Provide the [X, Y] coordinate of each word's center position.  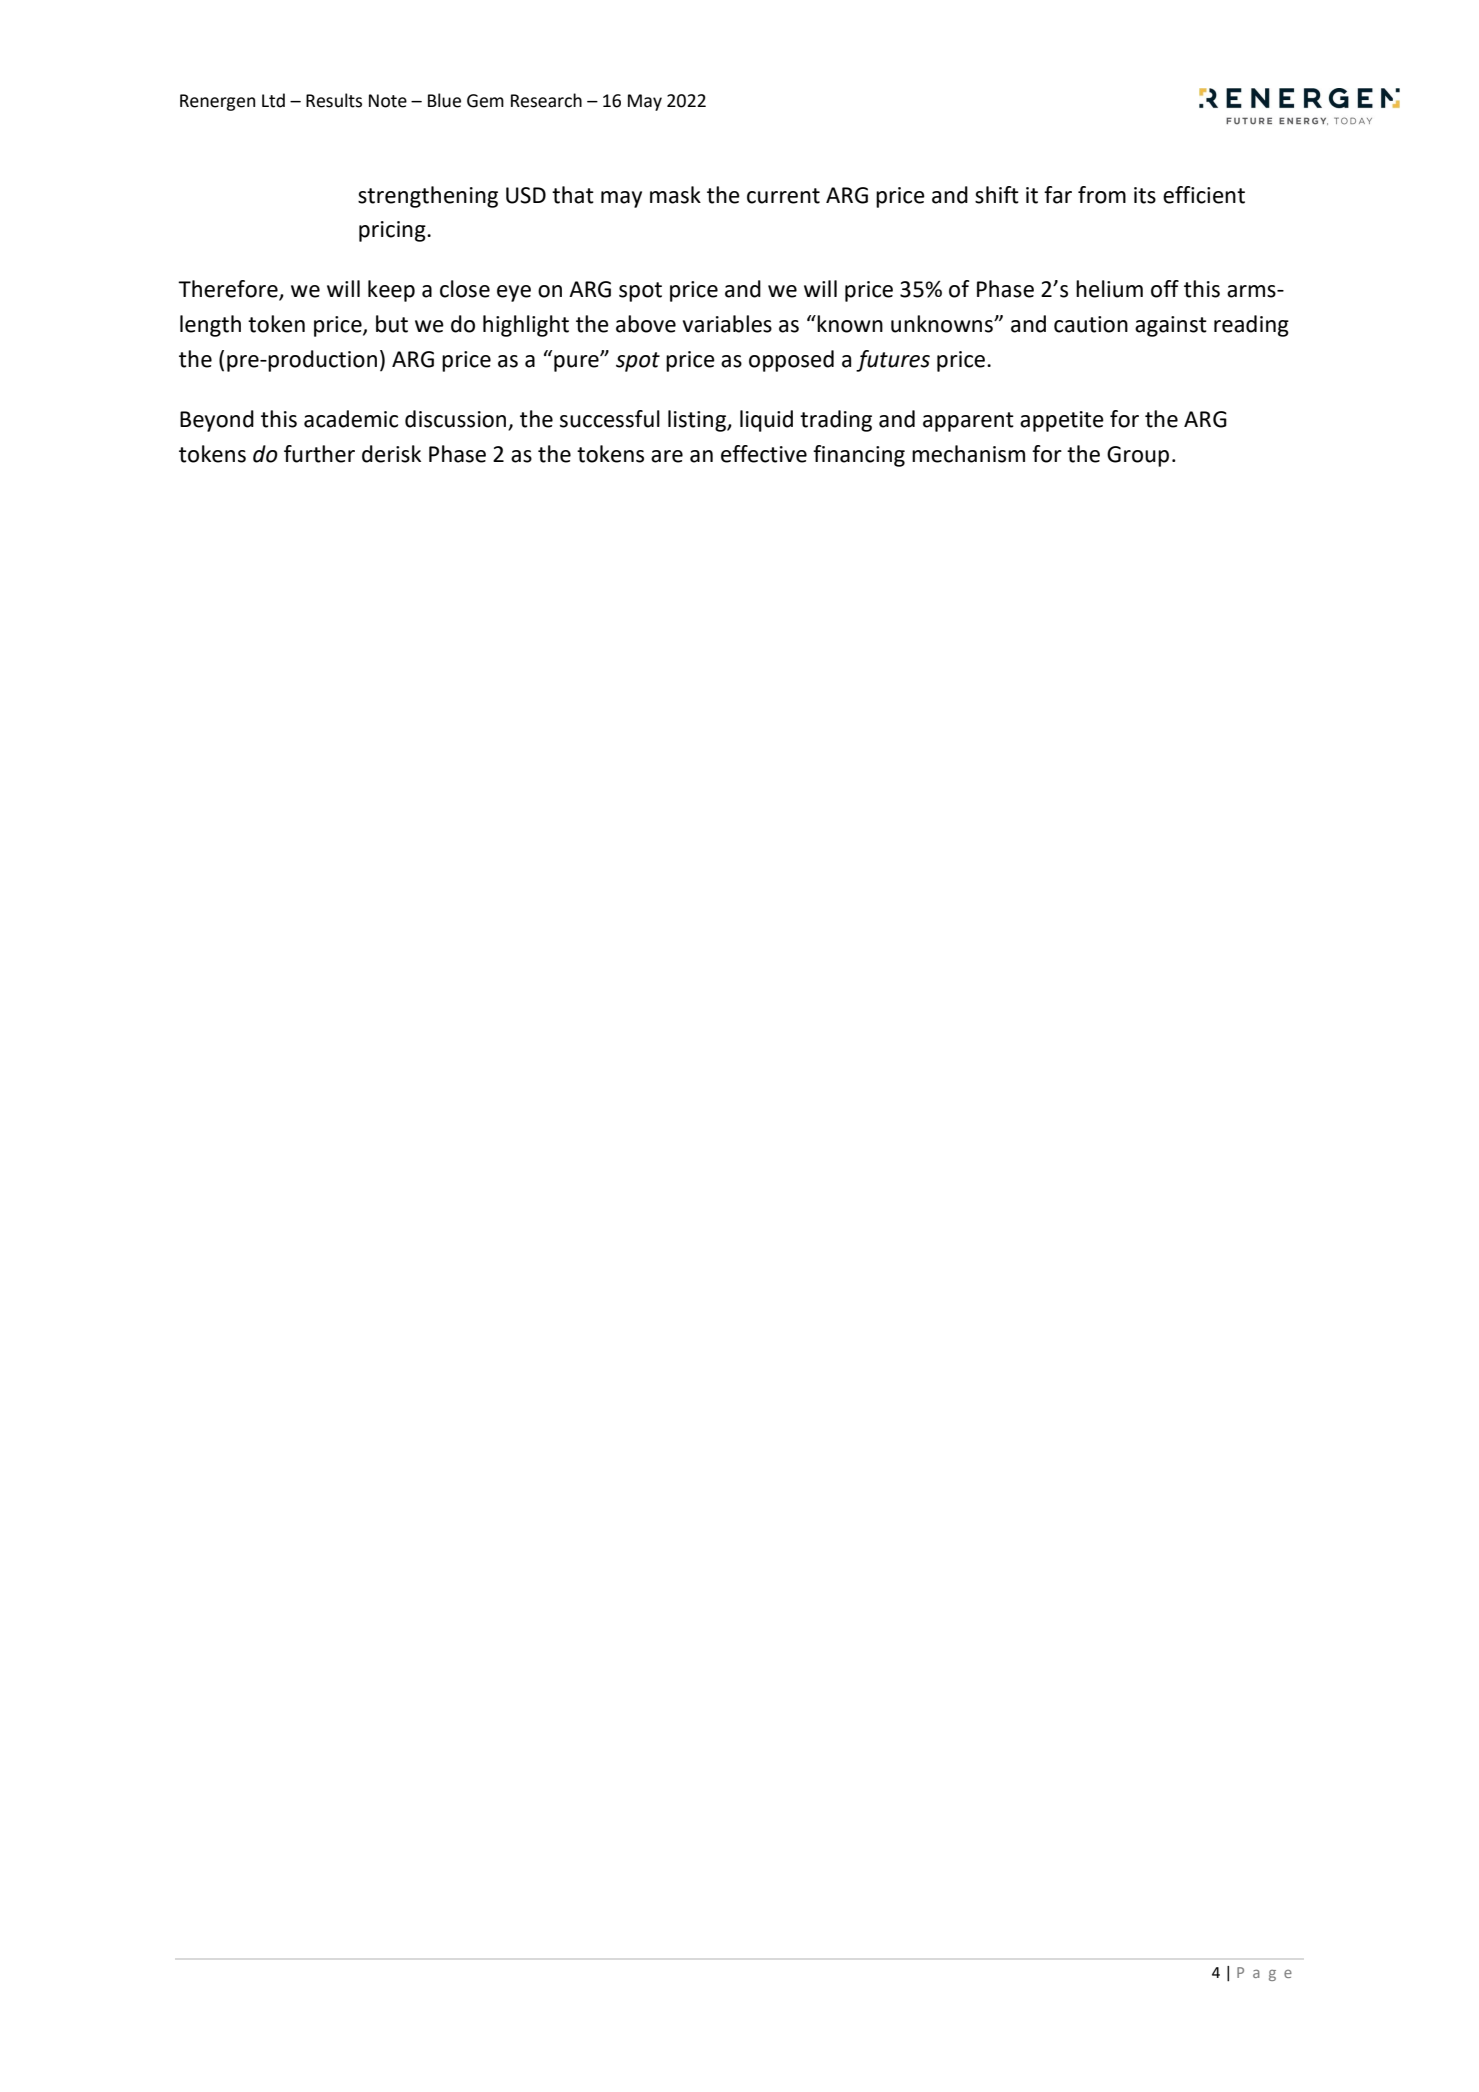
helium [1109, 289]
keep [391, 291]
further [319, 454]
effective [764, 454]
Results [334, 100]
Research [546, 100]
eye [514, 293]
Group [1138, 456]
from [1102, 195]
